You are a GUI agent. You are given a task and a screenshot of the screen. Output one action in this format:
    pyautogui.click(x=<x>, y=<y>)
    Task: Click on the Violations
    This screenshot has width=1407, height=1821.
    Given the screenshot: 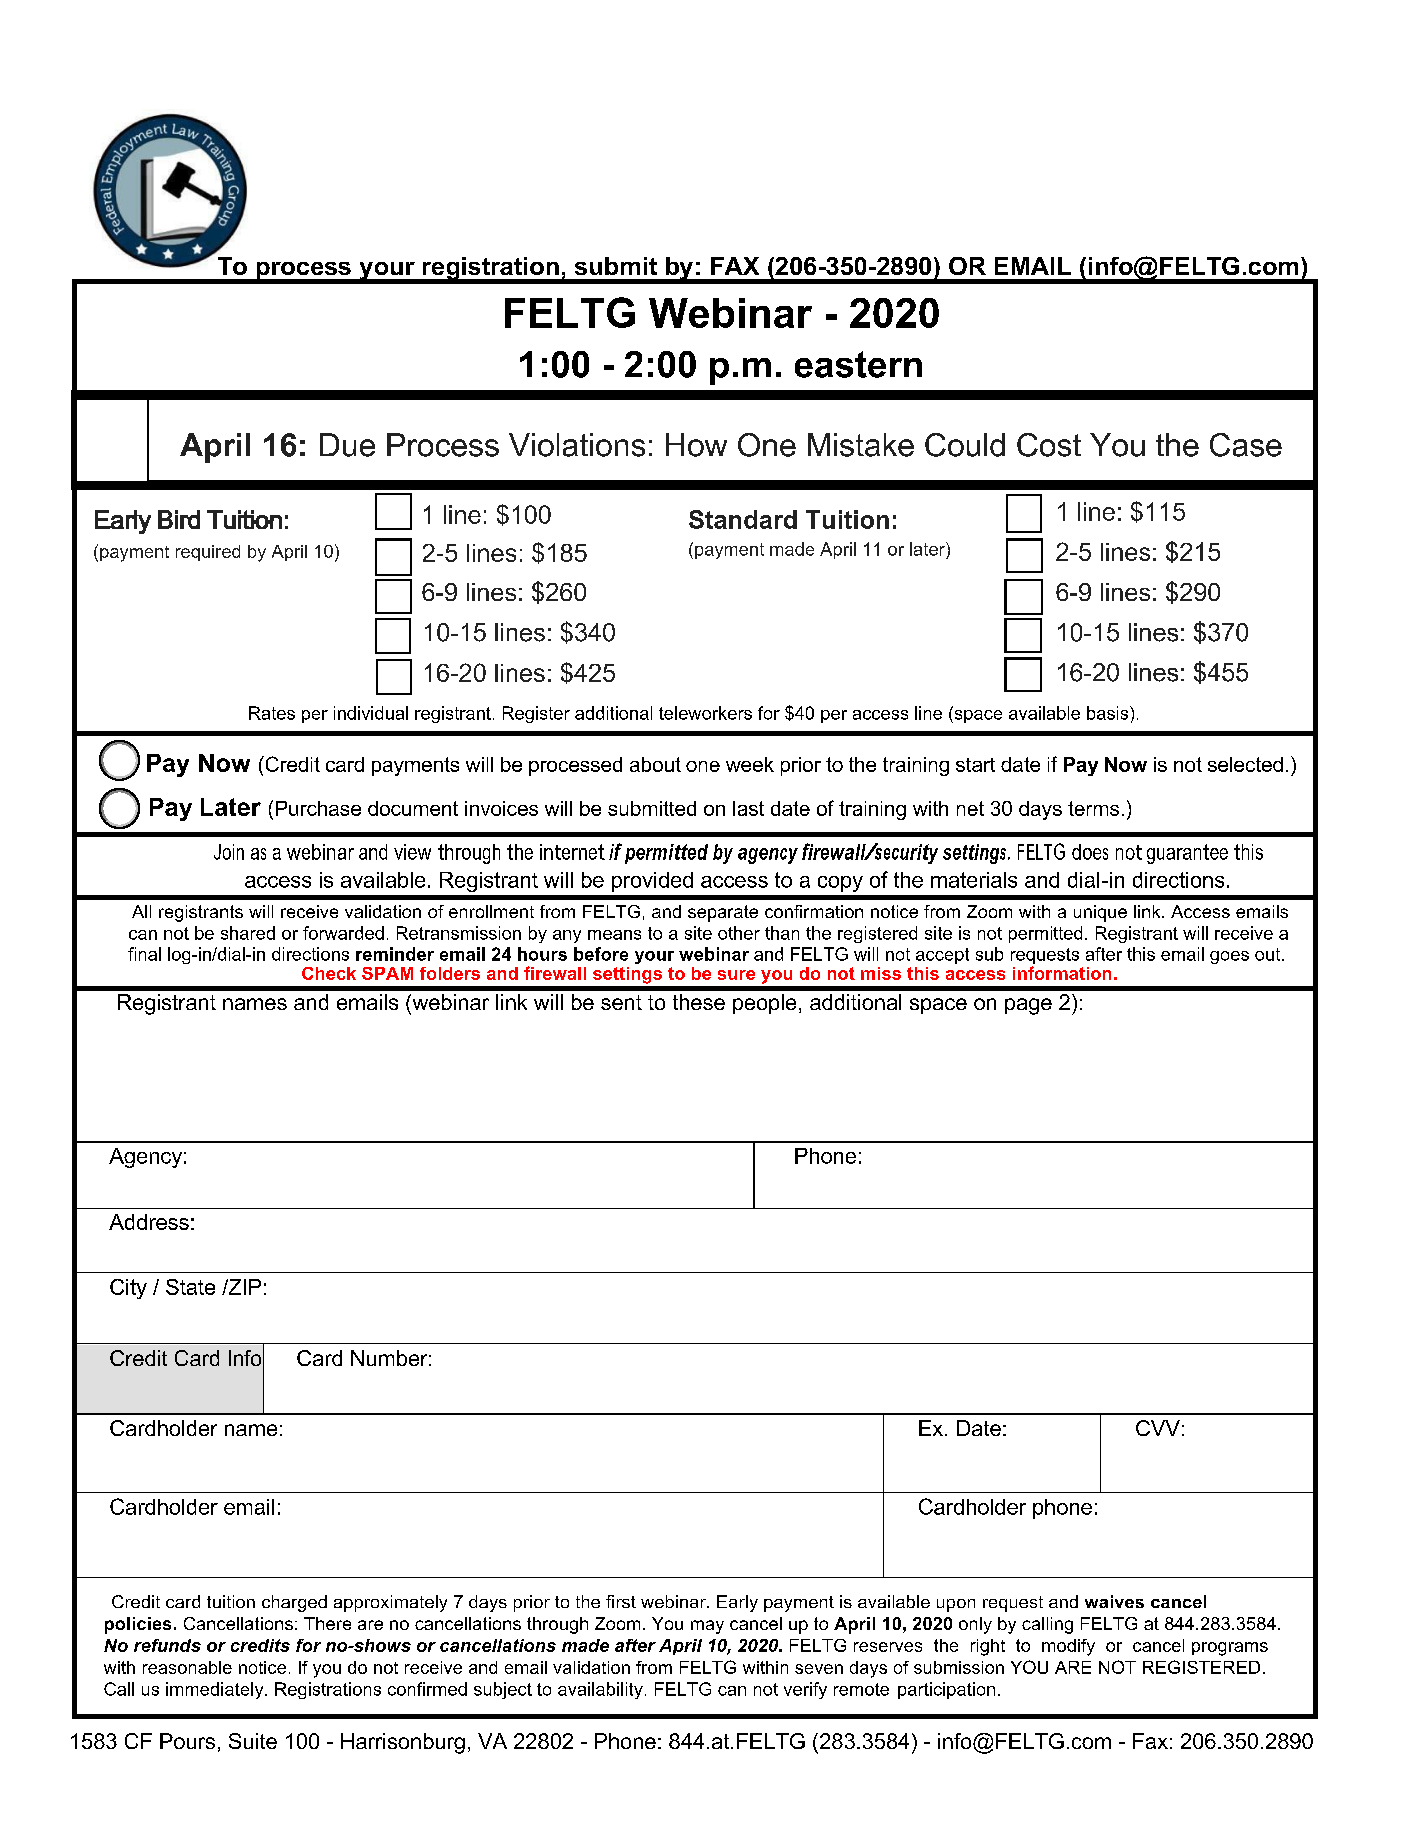 What is the action you would take?
    pyautogui.click(x=577, y=445)
